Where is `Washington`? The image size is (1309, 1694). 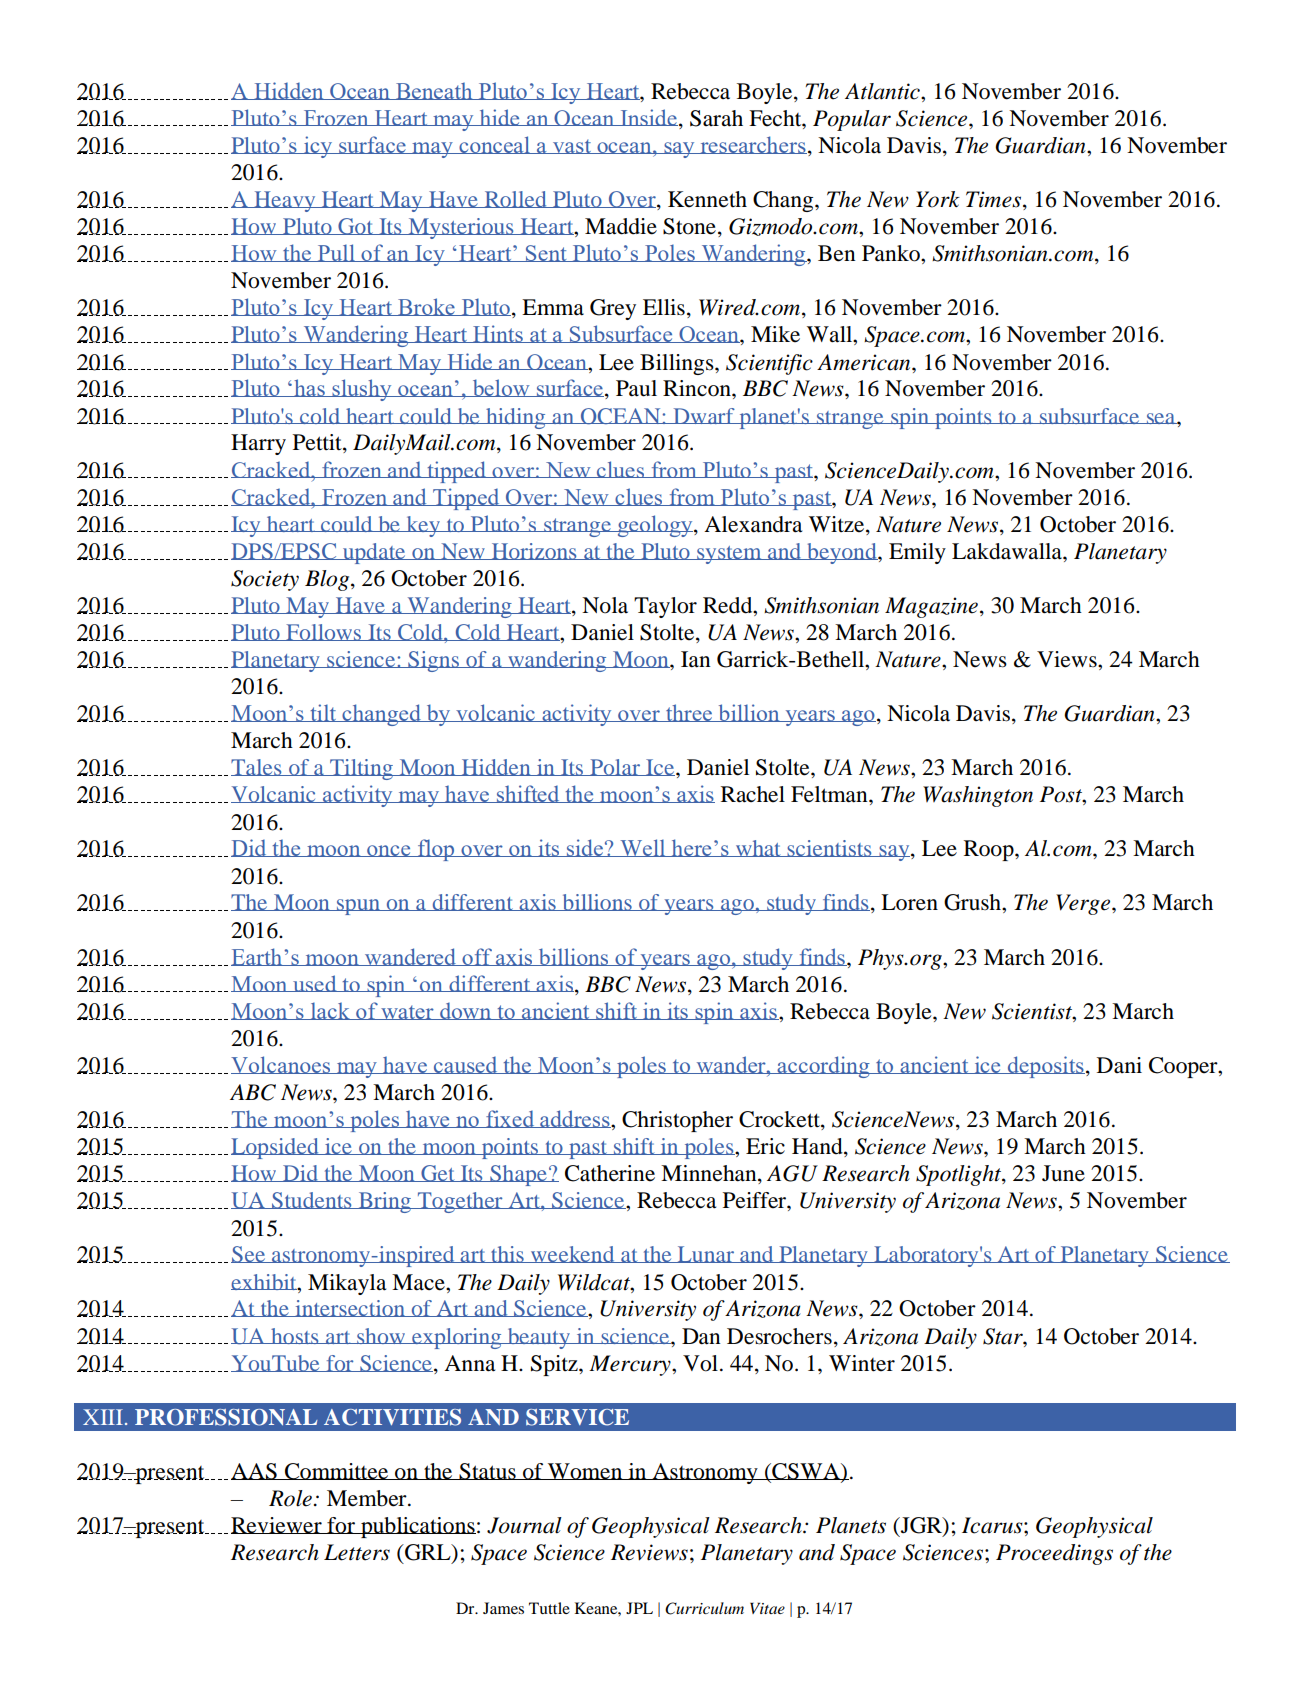 Washington is located at coordinates (978, 796).
